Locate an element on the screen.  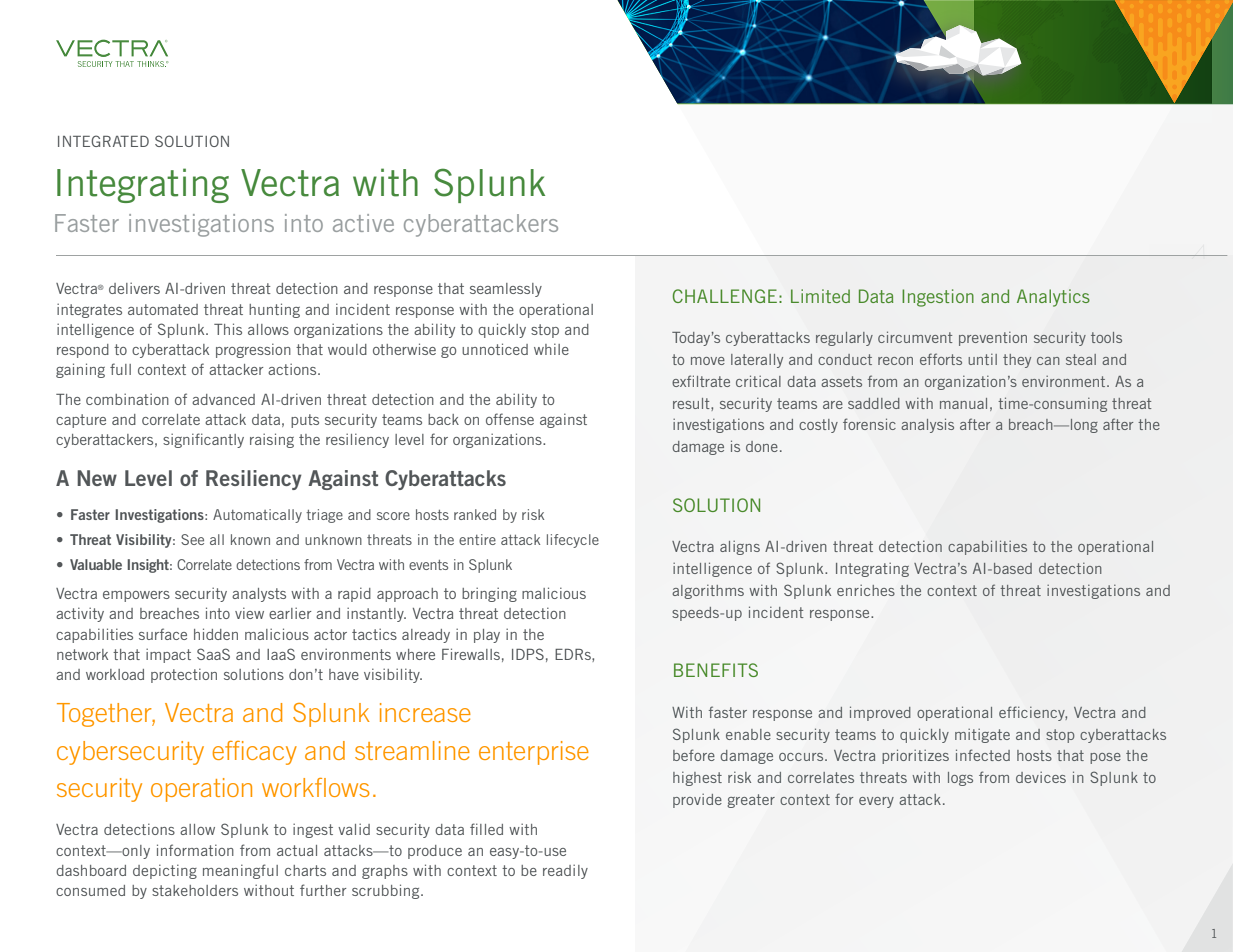
every is located at coordinates (876, 802).
